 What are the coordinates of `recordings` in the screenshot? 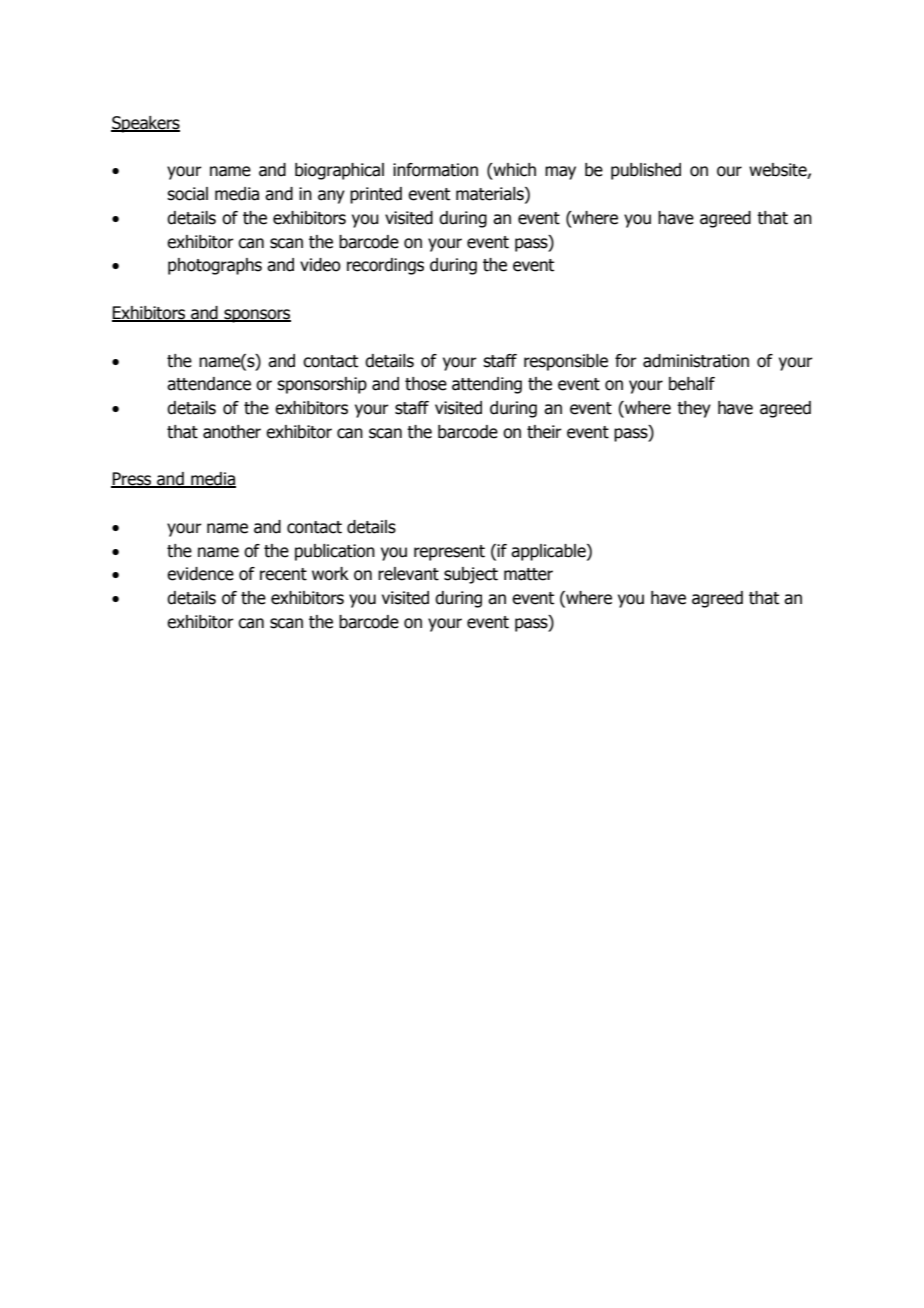 It's located at (385, 266).
